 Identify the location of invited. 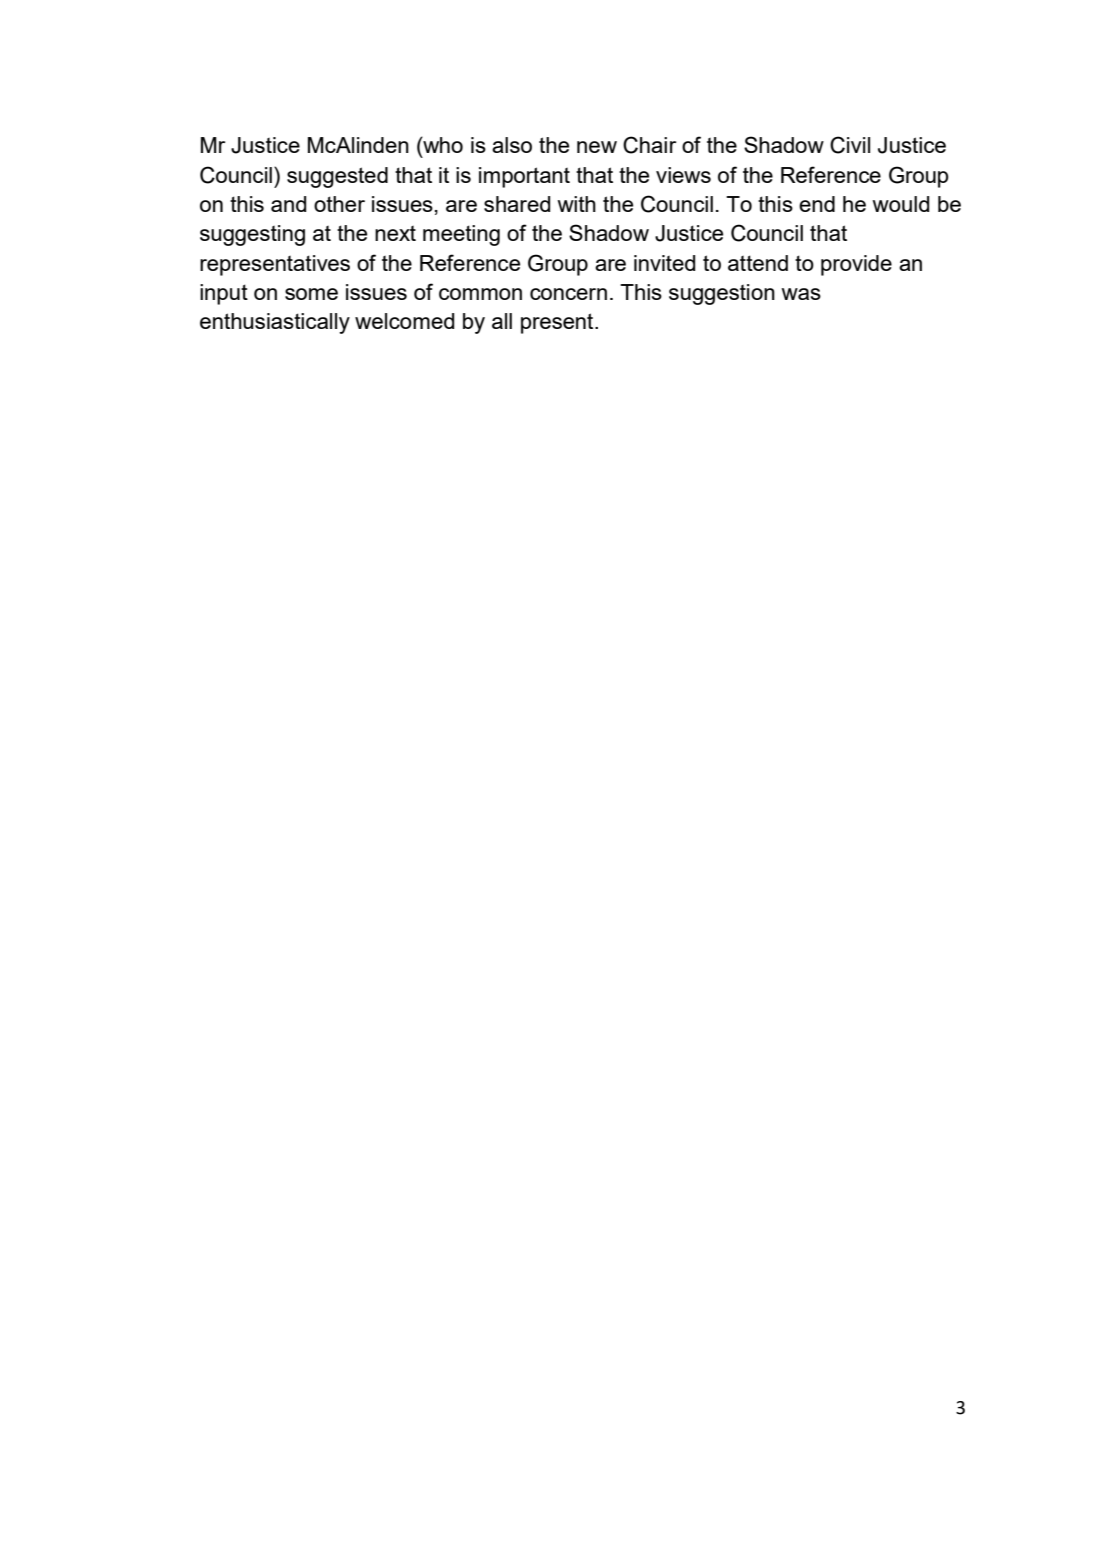
(664, 263).
